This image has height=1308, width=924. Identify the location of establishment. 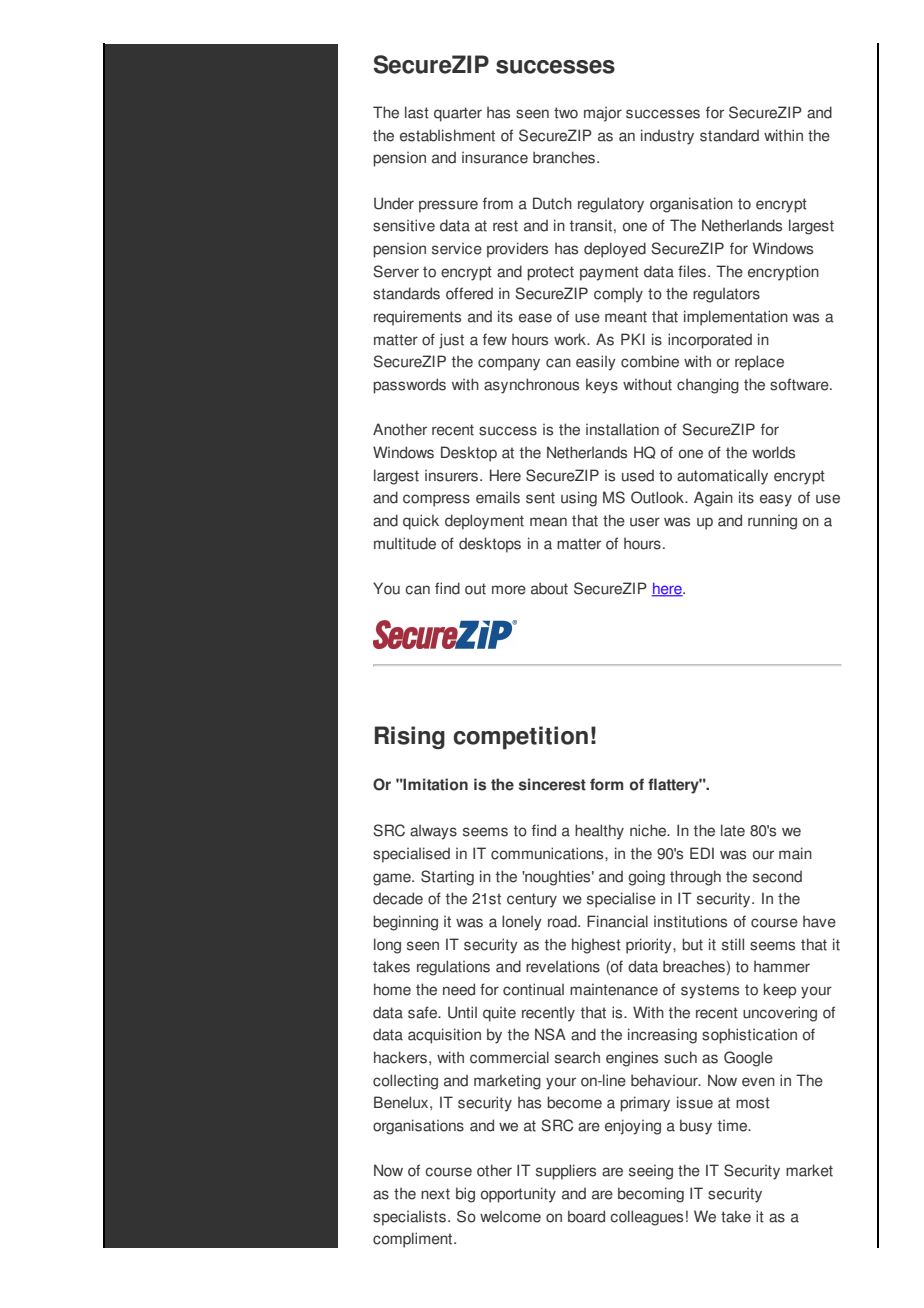
(447, 135).
